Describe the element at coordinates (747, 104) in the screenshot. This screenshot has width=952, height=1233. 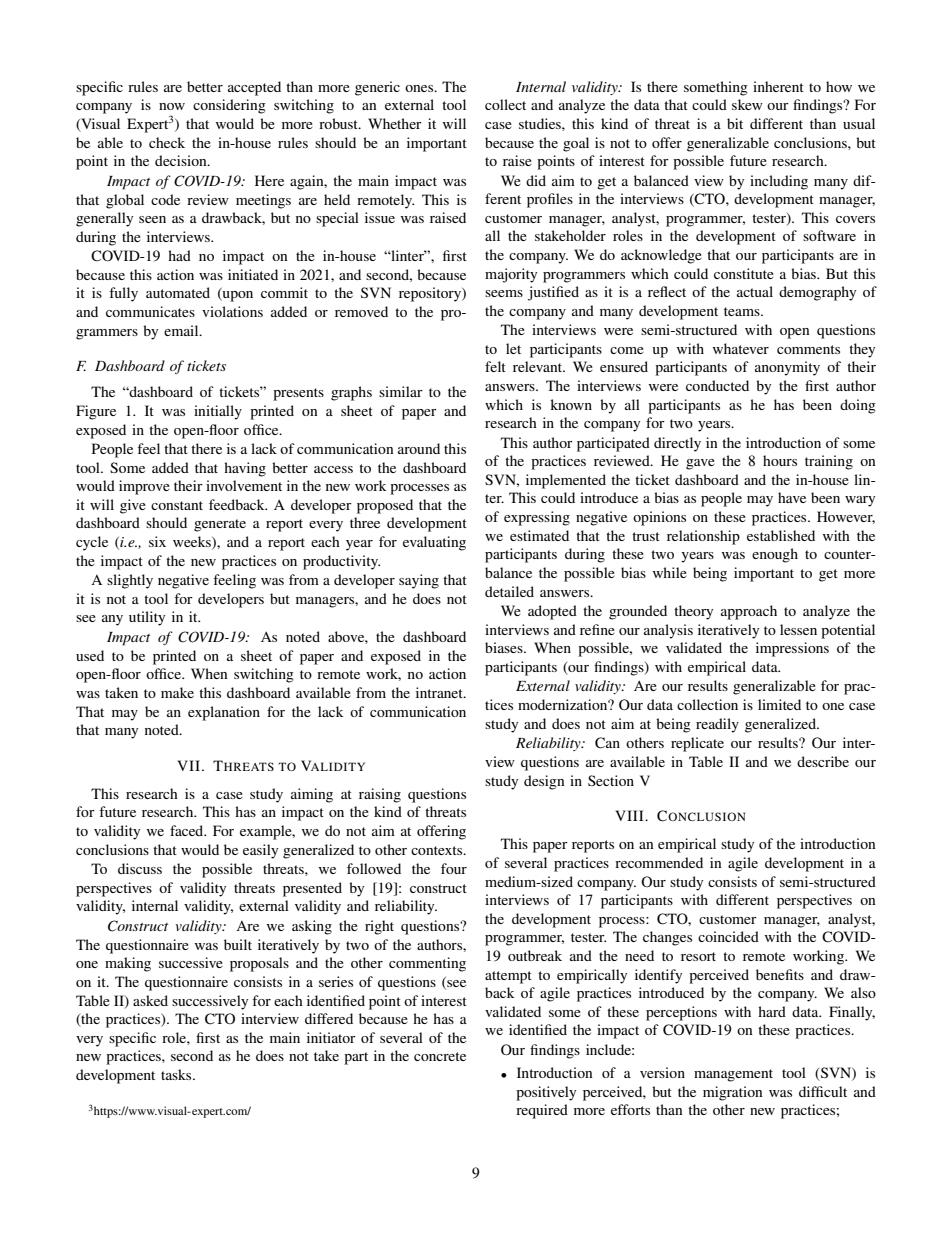
I see `skew` at that location.
